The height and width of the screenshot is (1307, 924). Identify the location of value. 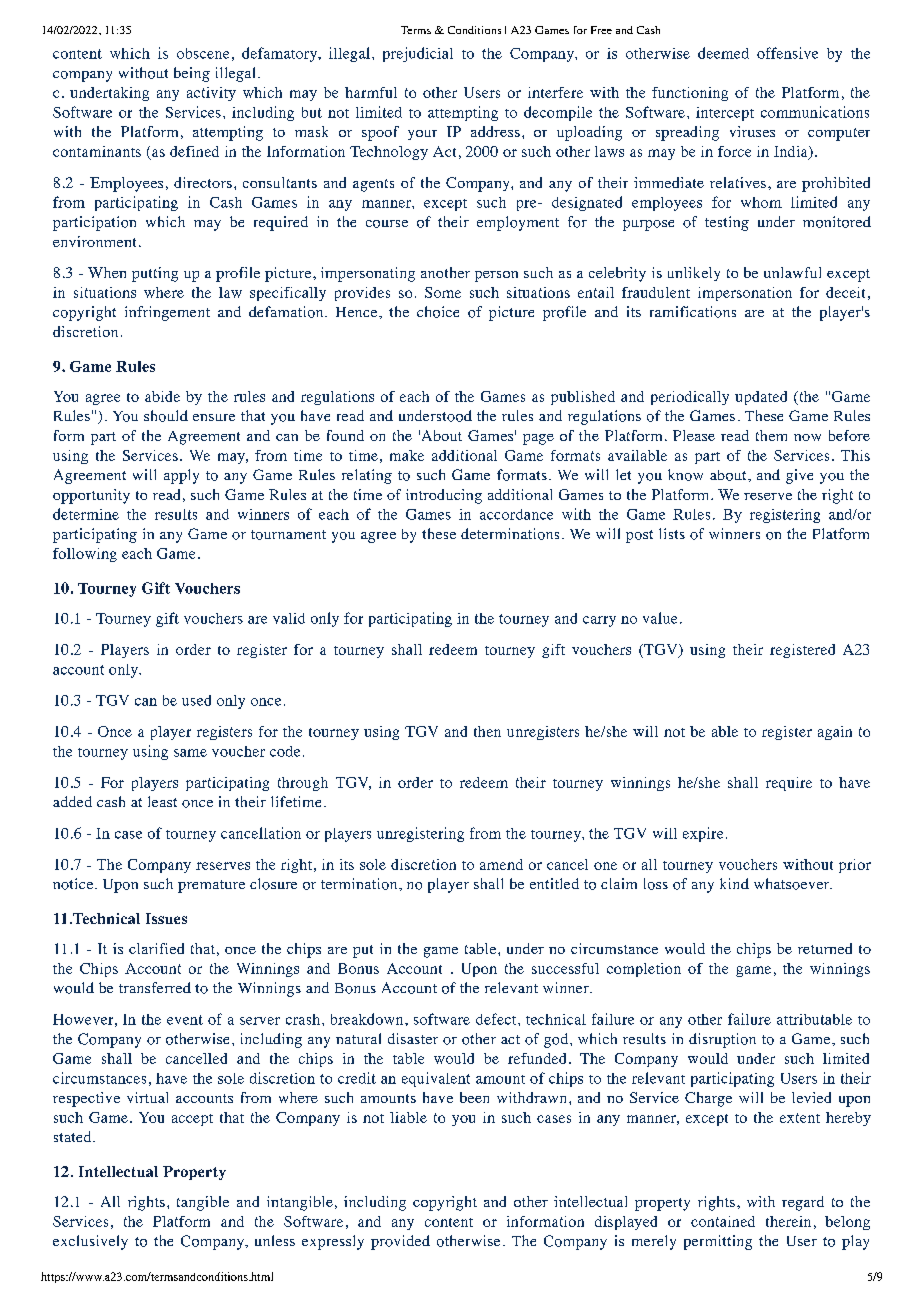
(660, 618).
